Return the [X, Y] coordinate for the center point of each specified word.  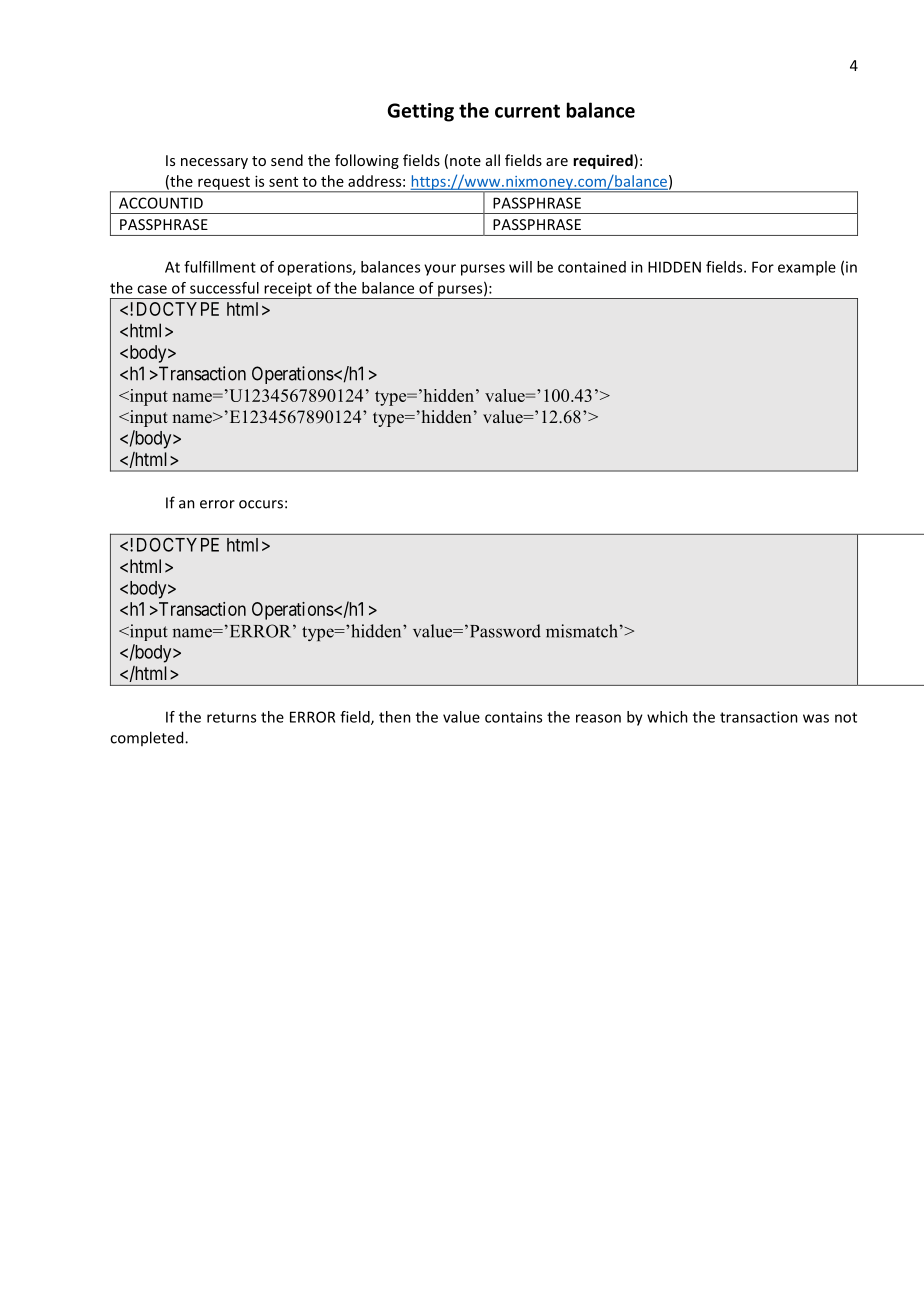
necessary [214, 163]
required [604, 161]
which [667, 717]
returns [231, 717]
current [527, 111]
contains [513, 717]
